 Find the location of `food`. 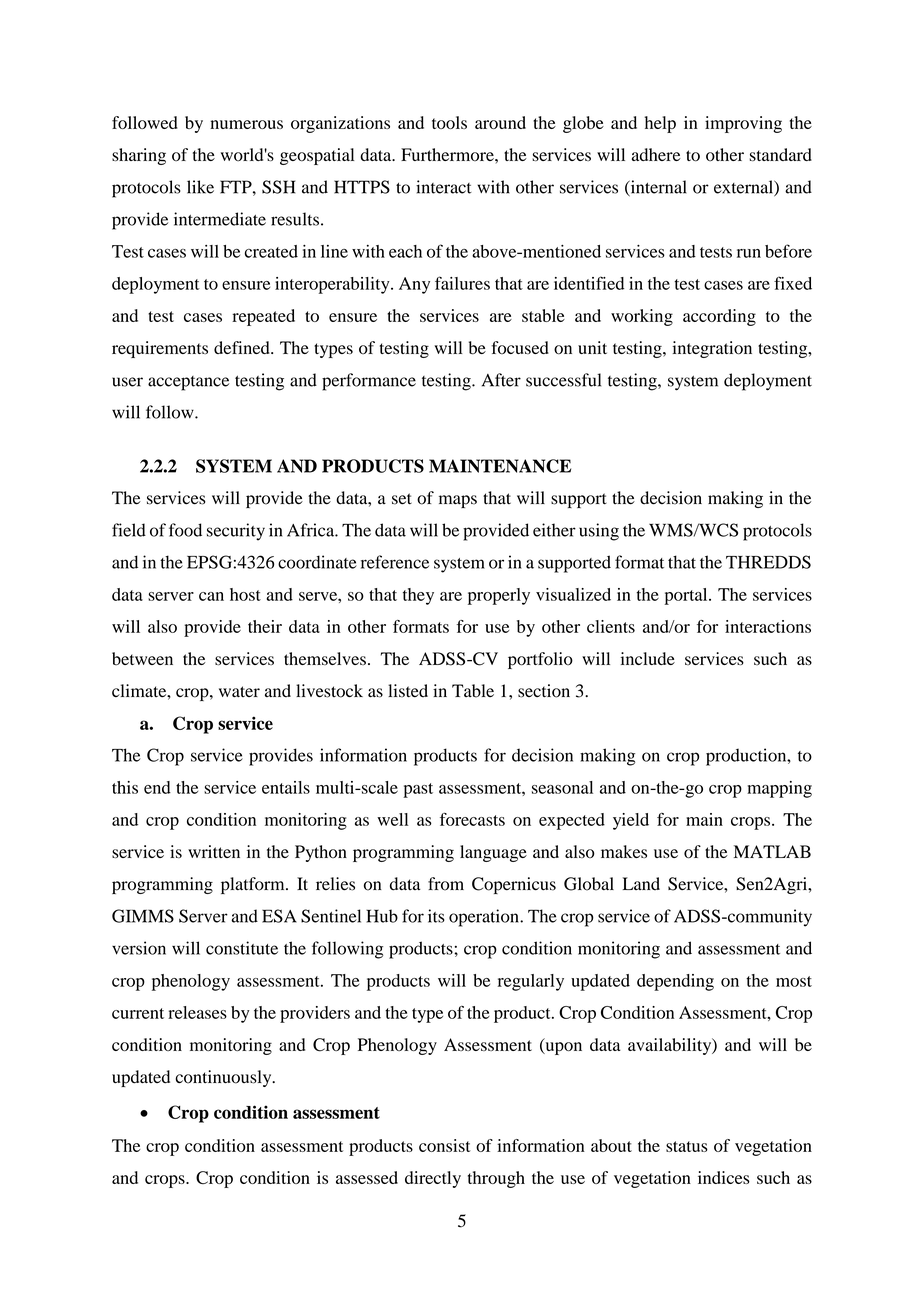

food is located at coordinates (185, 530).
